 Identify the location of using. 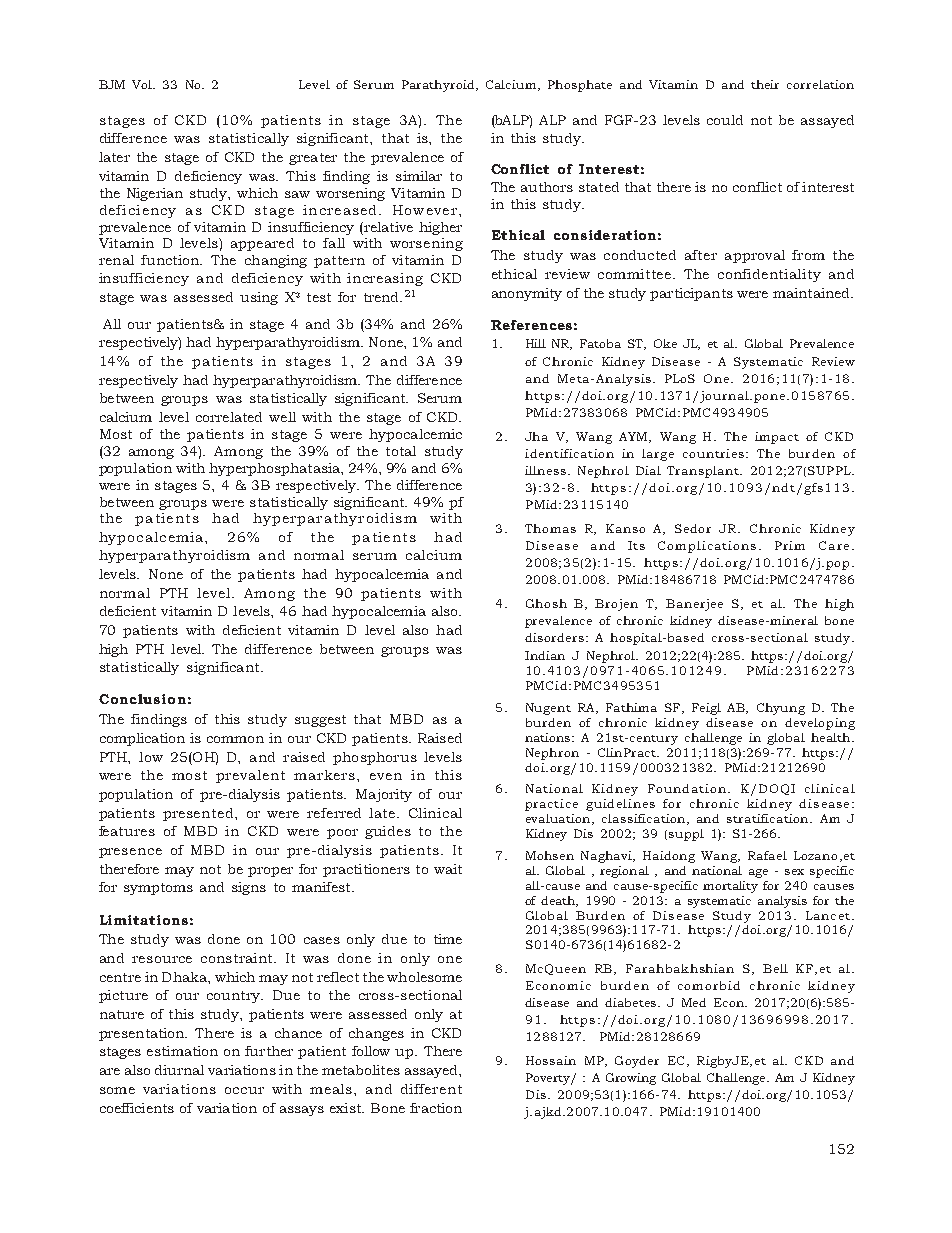
(259, 298).
